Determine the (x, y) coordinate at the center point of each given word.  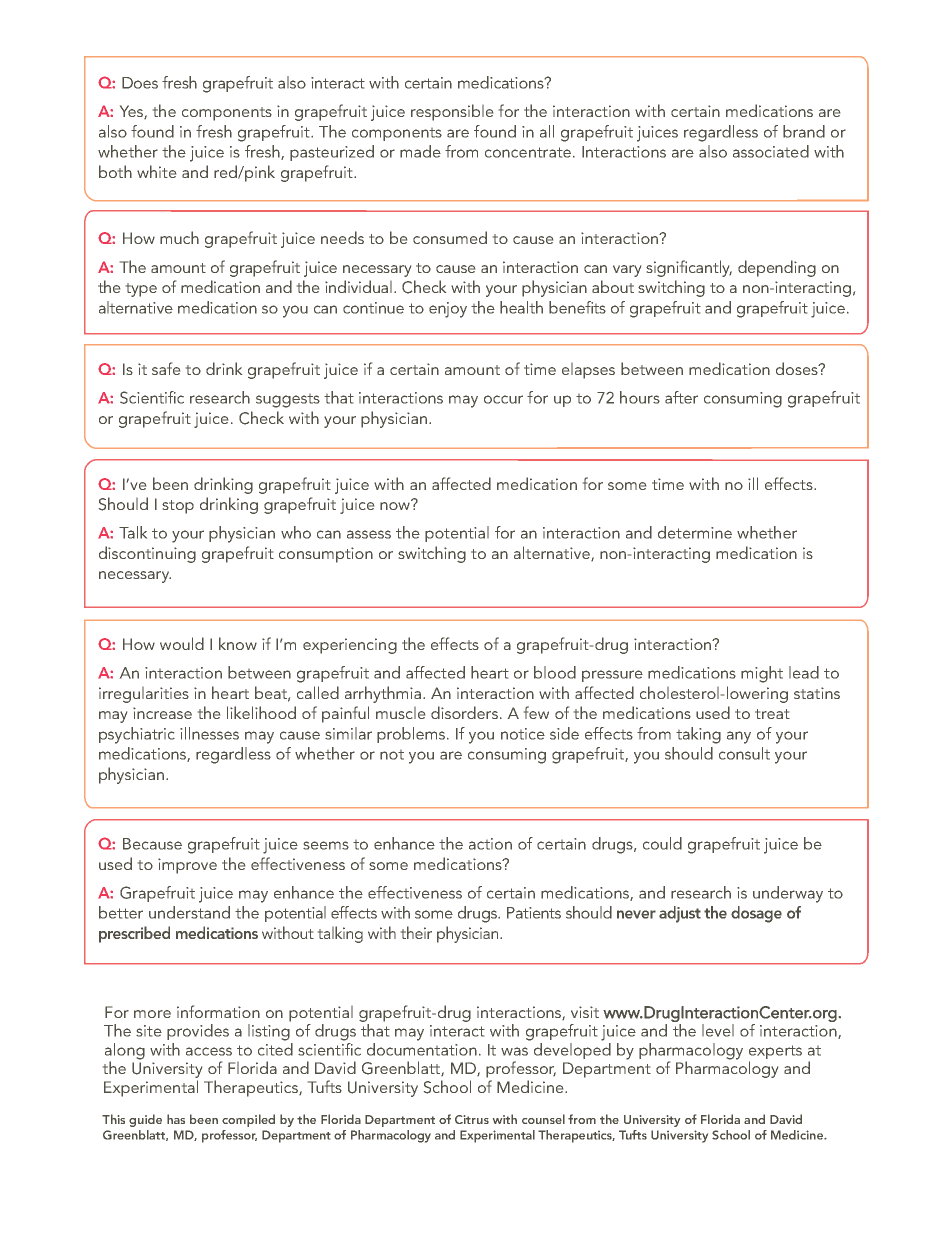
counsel (543, 1119)
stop (178, 507)
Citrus (472, 1119)
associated (771, 151)
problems (412, 735)
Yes (132, 112)
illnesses (209, 733)
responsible (452, 112)
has (176, 1119)
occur (503, 399)
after (681, 397)
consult (744, 753)
